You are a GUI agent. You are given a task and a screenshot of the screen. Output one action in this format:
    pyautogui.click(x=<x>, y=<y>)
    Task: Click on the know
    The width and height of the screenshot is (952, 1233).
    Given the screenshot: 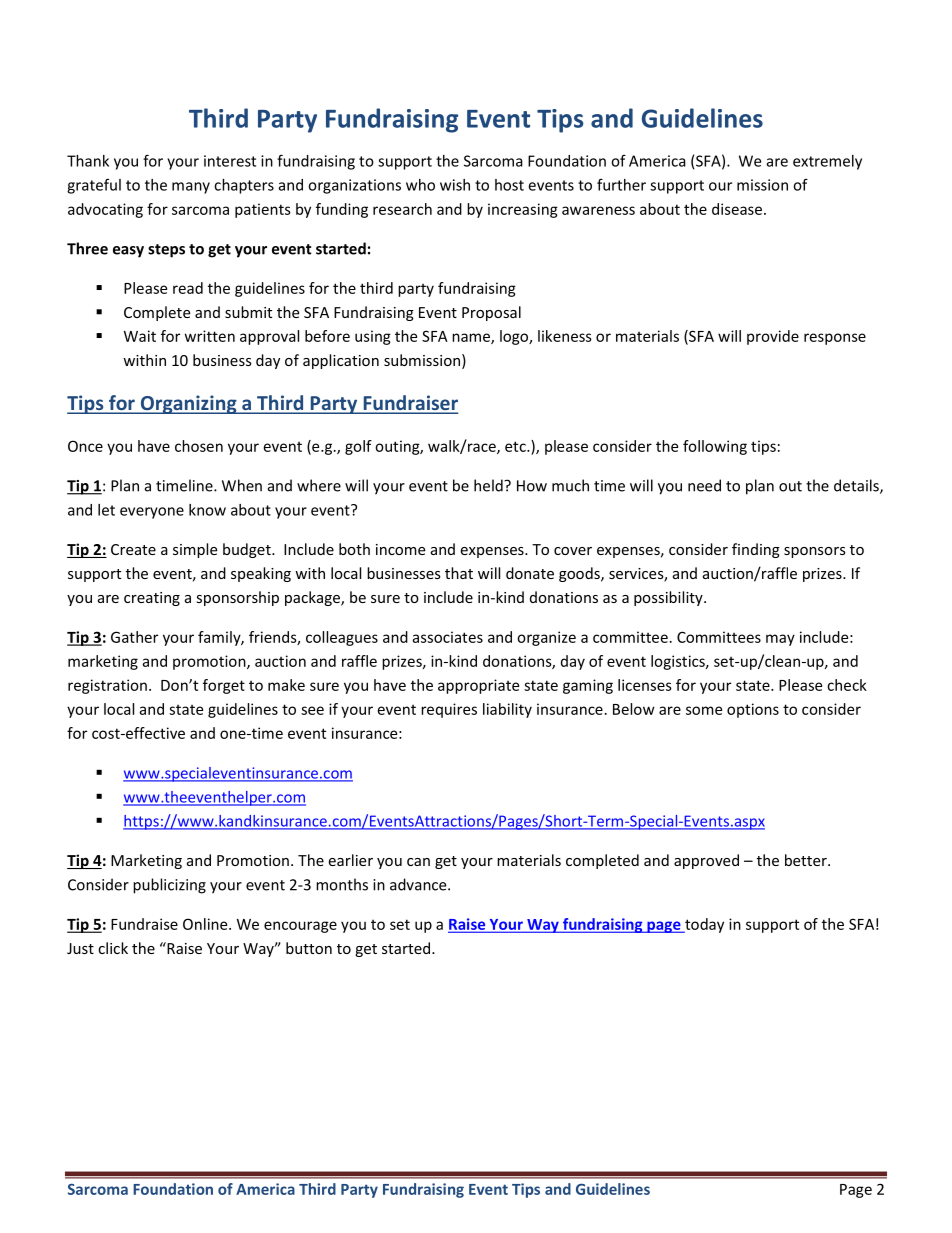 What is the action you would take?
    pyautogui.click(x=207, y=510)
